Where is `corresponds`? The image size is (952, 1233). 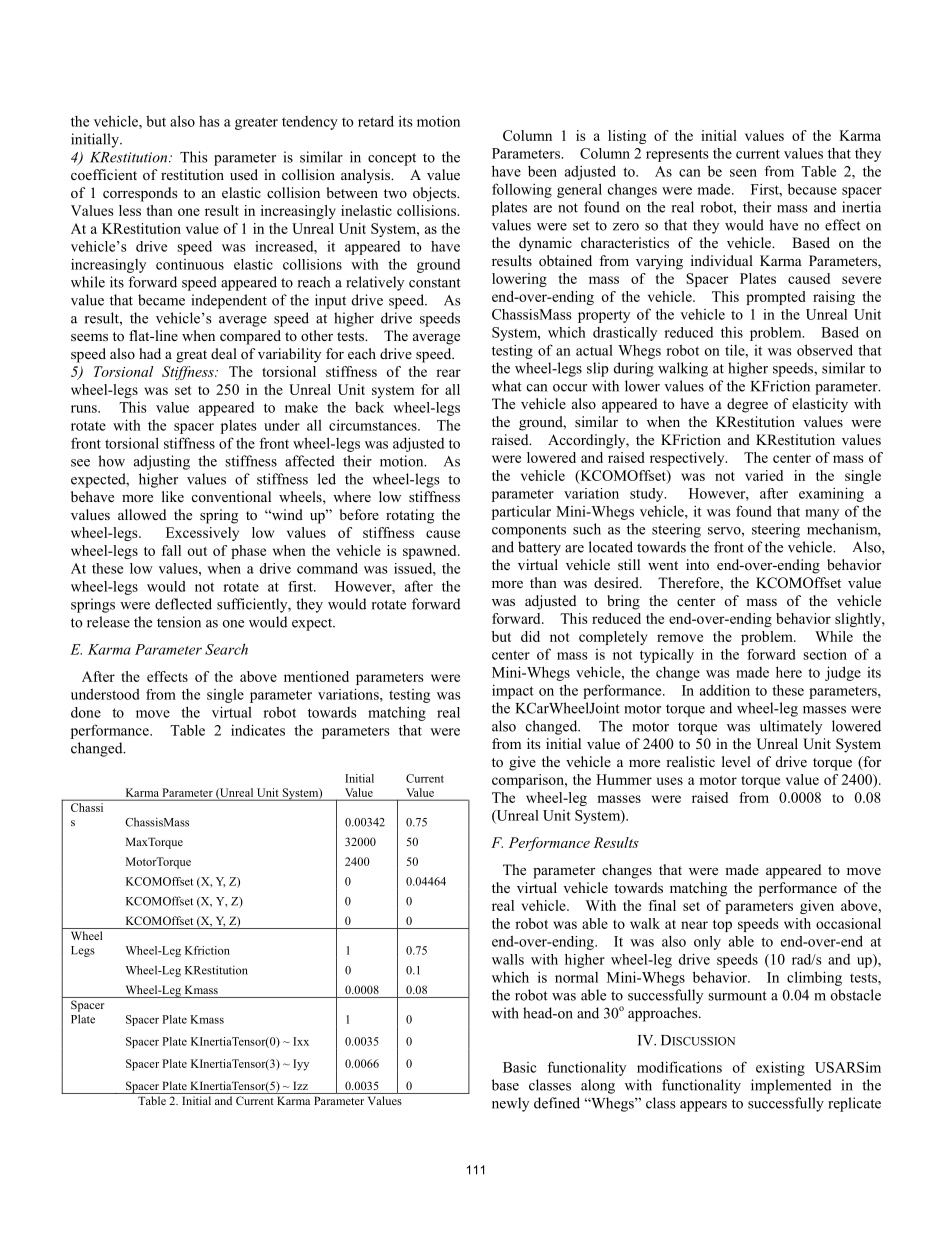
corresponds is located at coordinates (140, 194).
